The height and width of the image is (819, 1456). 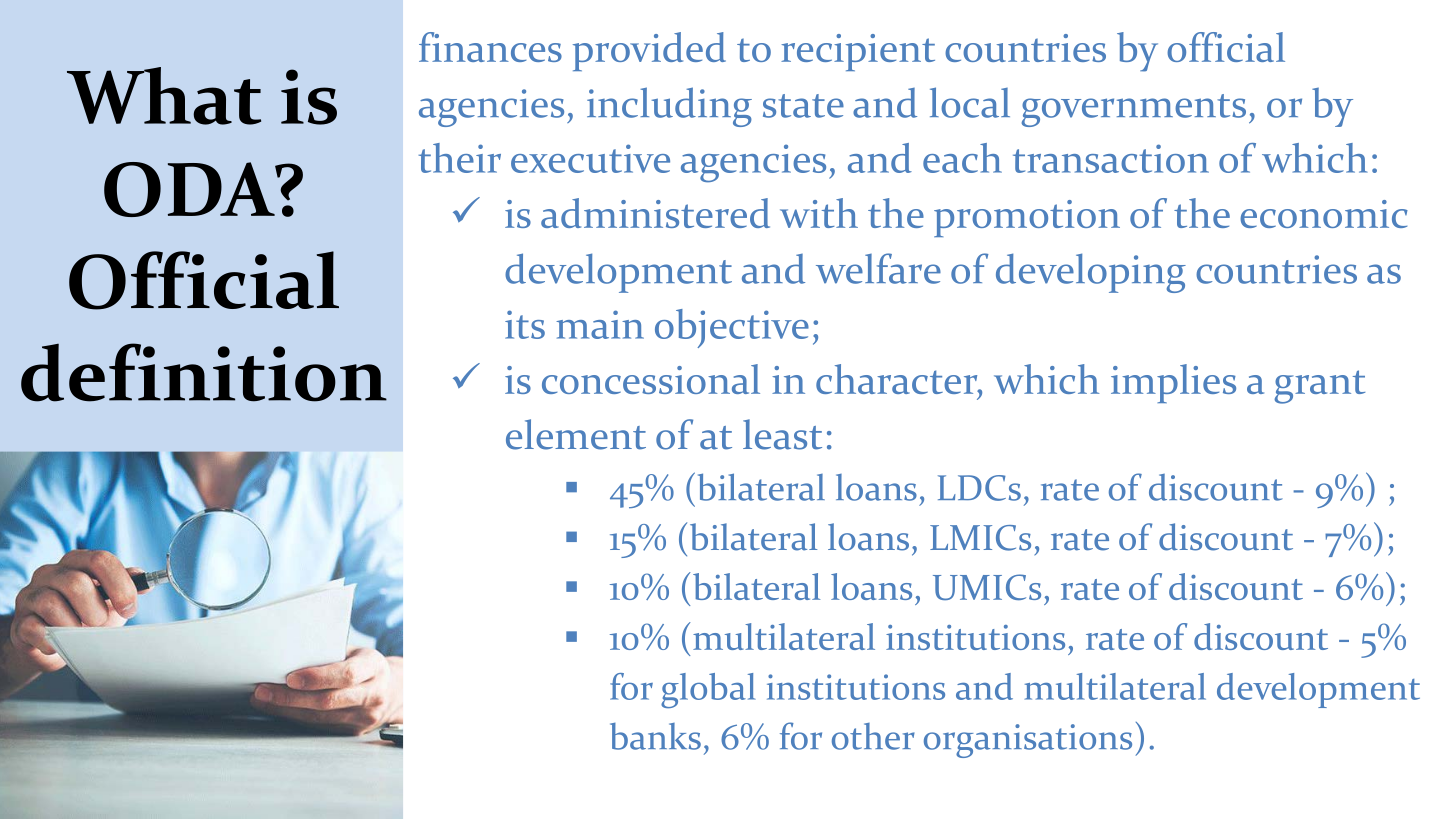 I want to click on implies, so click(x=1173, y=383).
